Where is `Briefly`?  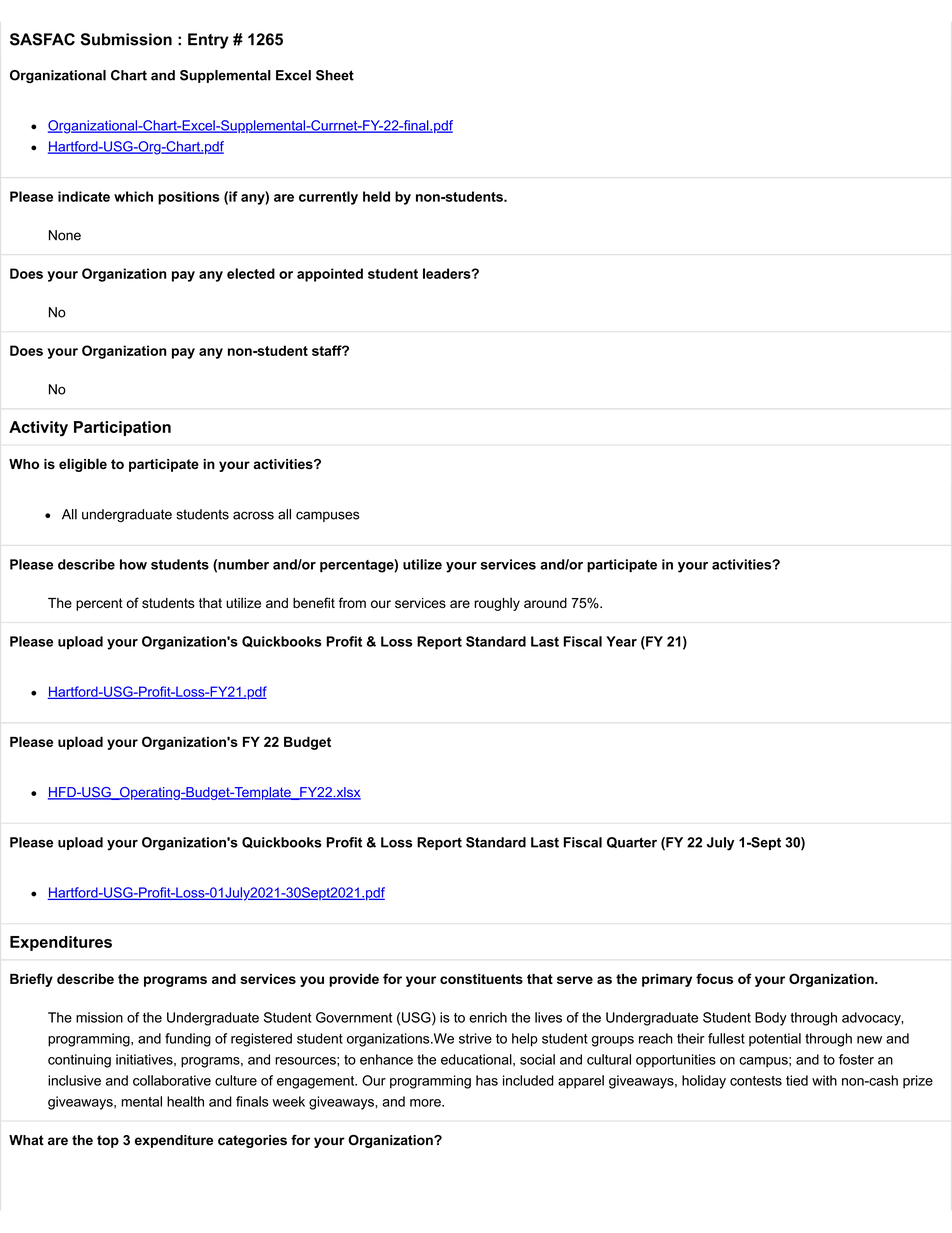
Briefly is located at coordinates (31, 980).
